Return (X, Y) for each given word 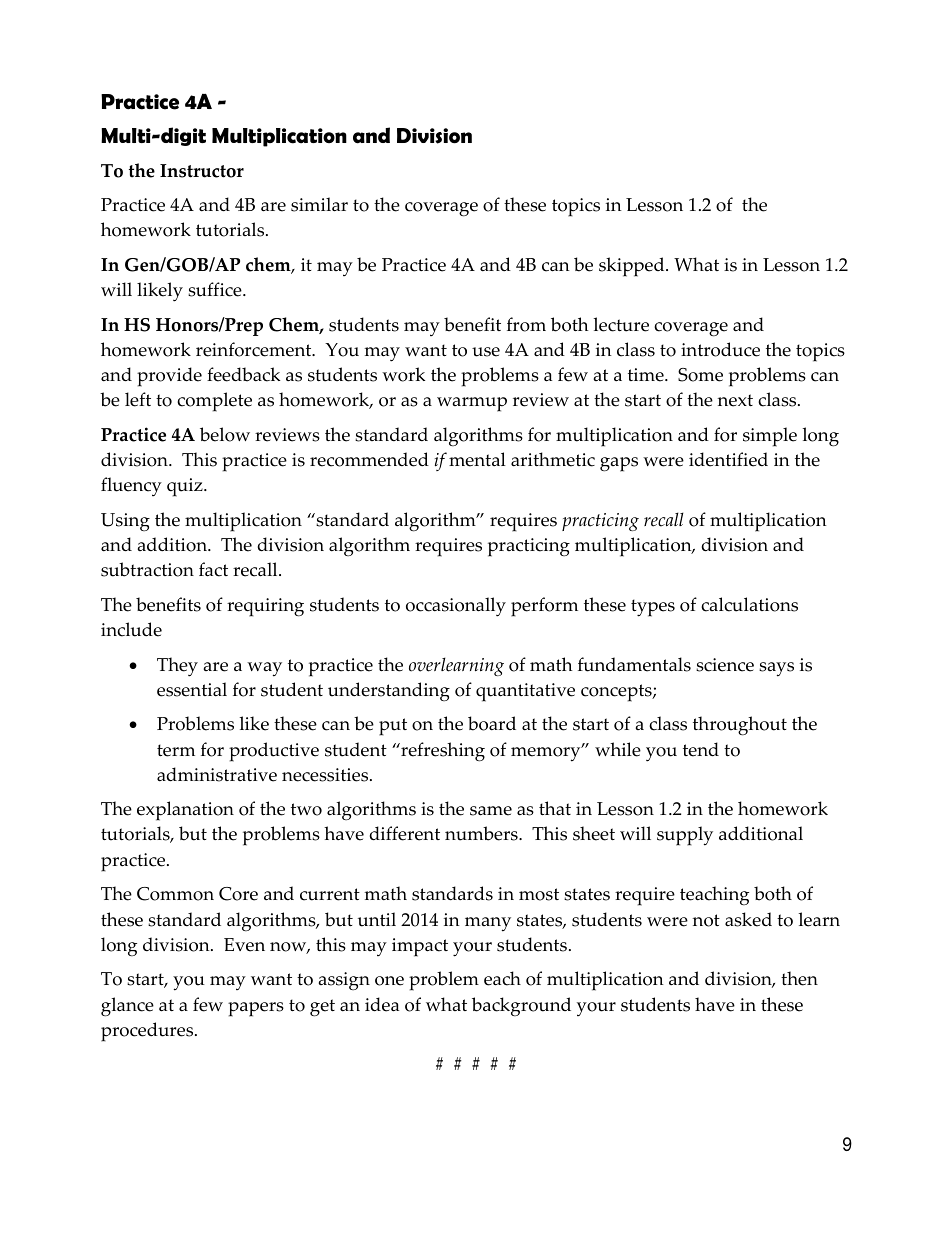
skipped (633, 267)
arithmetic (553, 459)
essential (192, 689)
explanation (185, 811)
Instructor (202, 171)
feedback (243, 374)
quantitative (525, 692)
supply (685, 836)
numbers (482, 833)
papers (256, 1009)
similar (319, 204)
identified (728, 459)
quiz (186, 487)
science (725, 665)
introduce (720, 349)
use (486, 352)
